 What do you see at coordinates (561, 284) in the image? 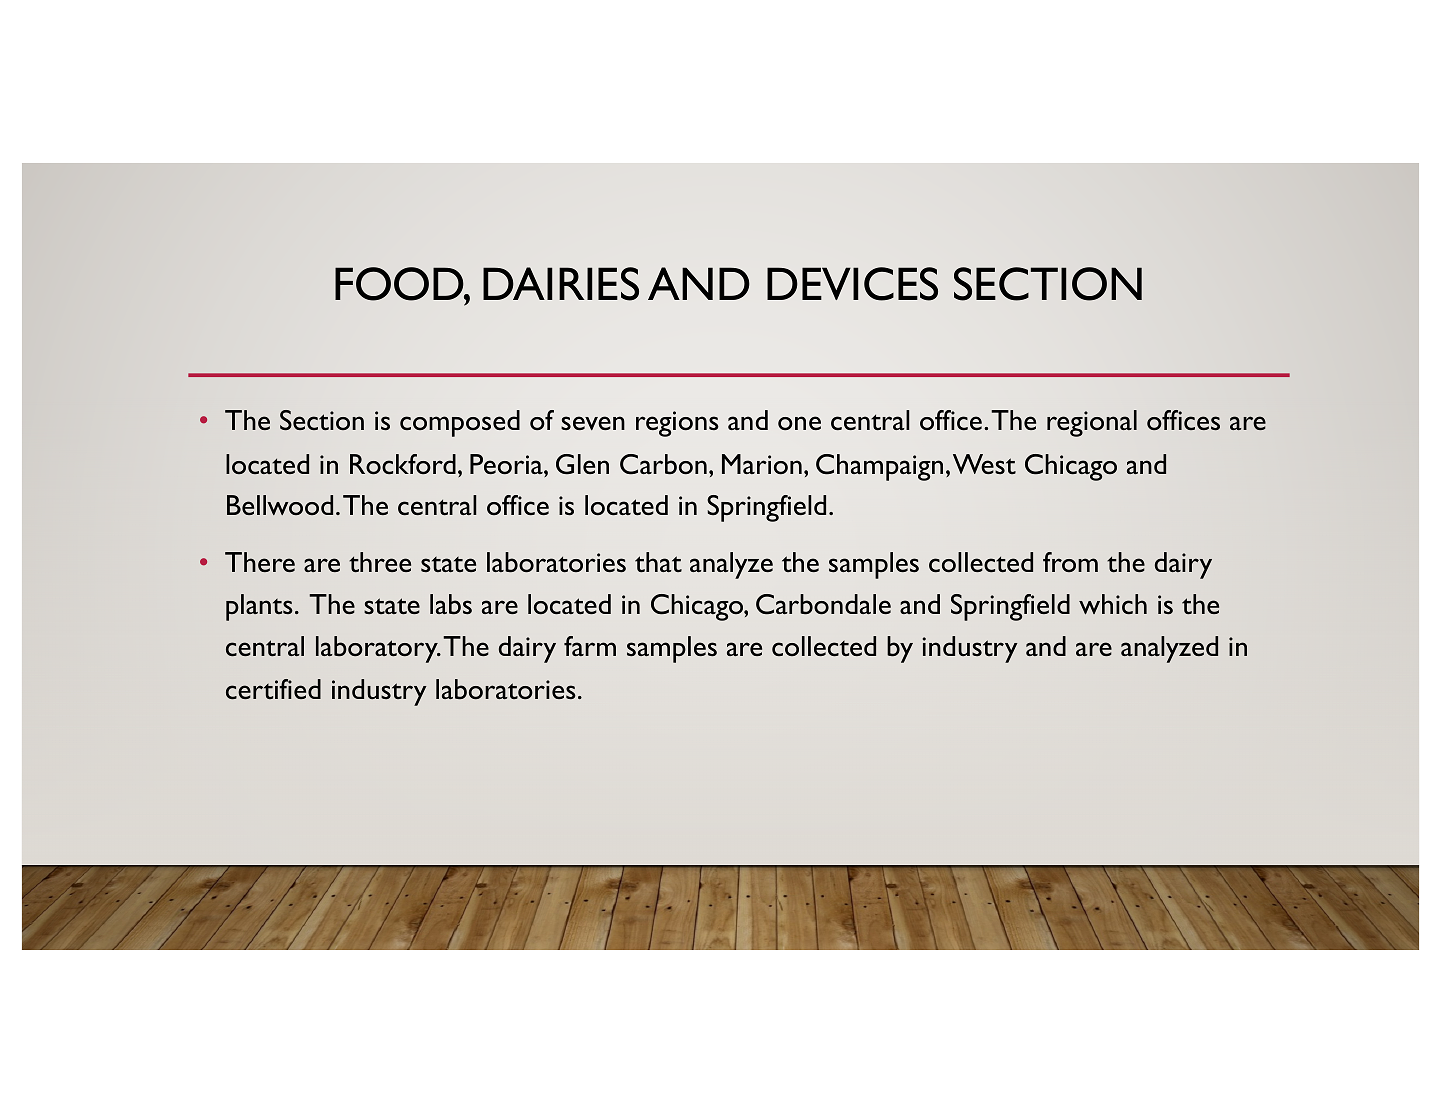
I see `DAIRIES` at bounding box center [561, 284].
